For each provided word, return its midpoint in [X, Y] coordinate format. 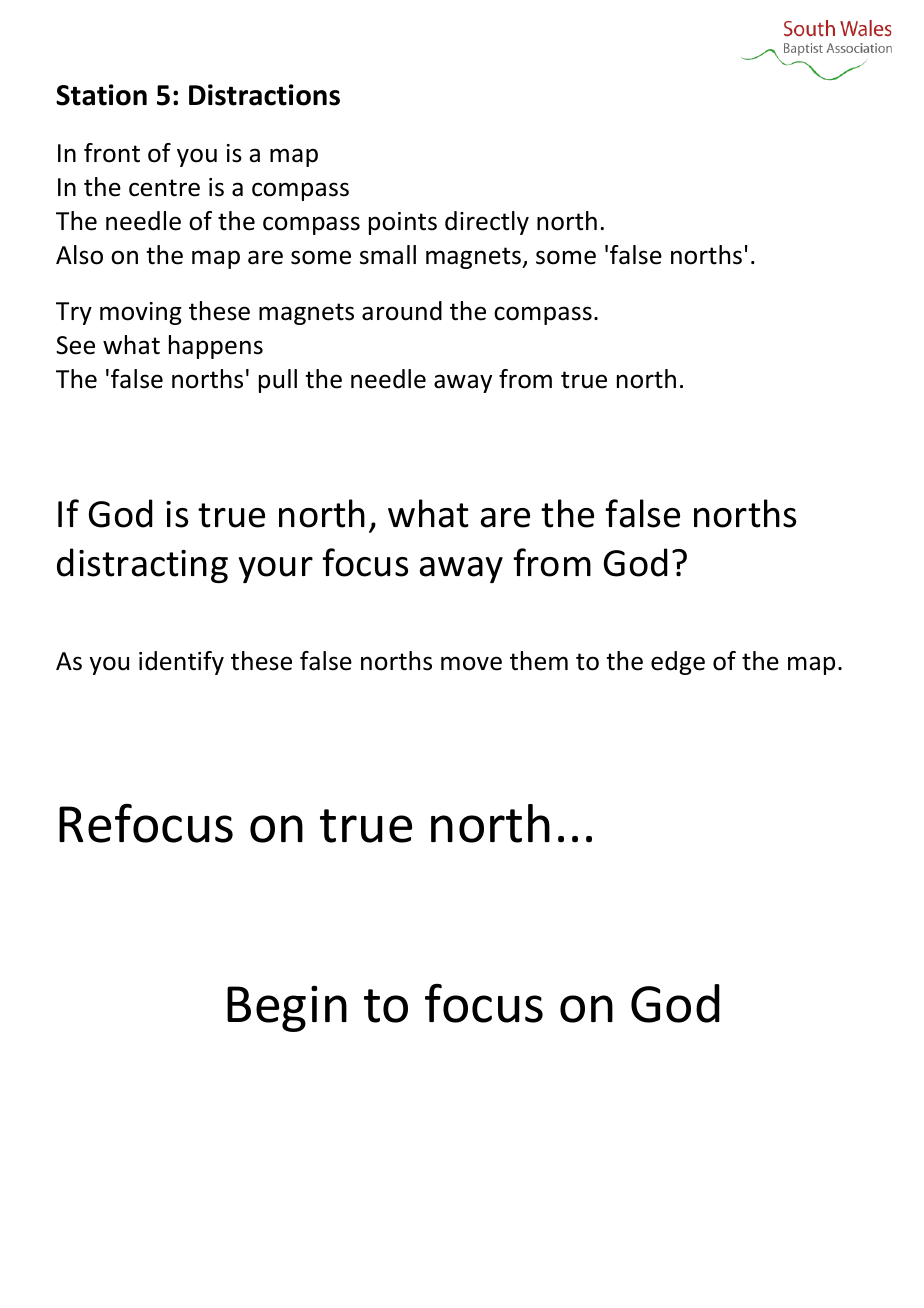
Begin [287, 1008]
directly [487, 223]
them [539, 661]
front [112, 153]
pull [278, 381]
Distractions [264, 95]
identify [181, 663]
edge [678, 663]
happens [216, 347]
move [471, 663]
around [402, 311]
